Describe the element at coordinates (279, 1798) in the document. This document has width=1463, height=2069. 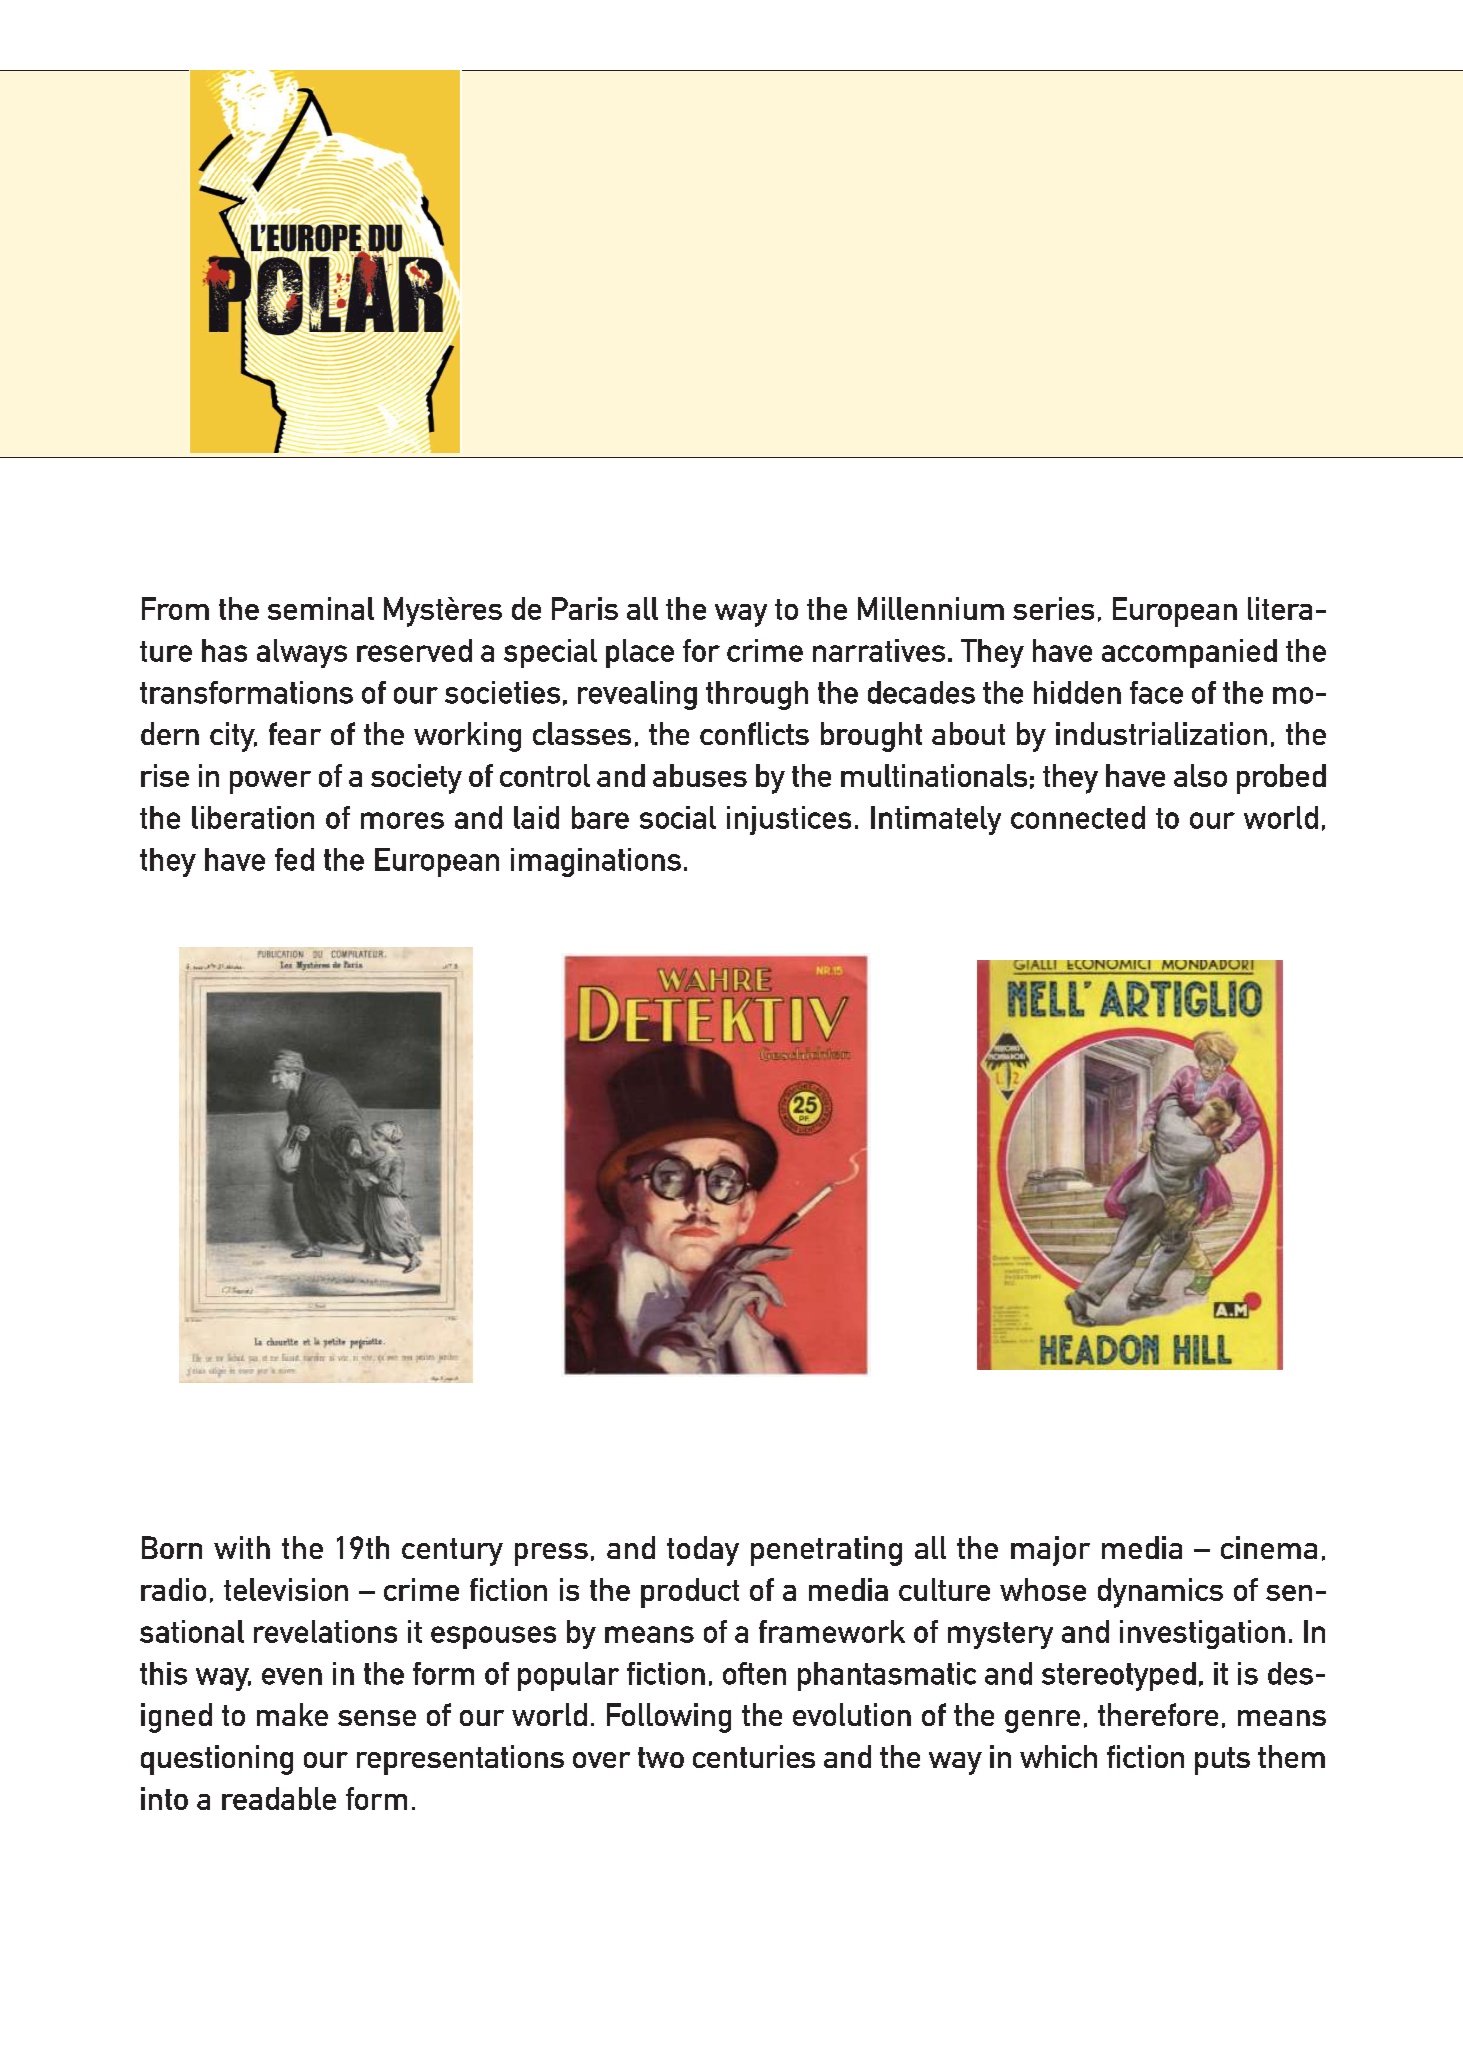
I see `readable` at that location.
